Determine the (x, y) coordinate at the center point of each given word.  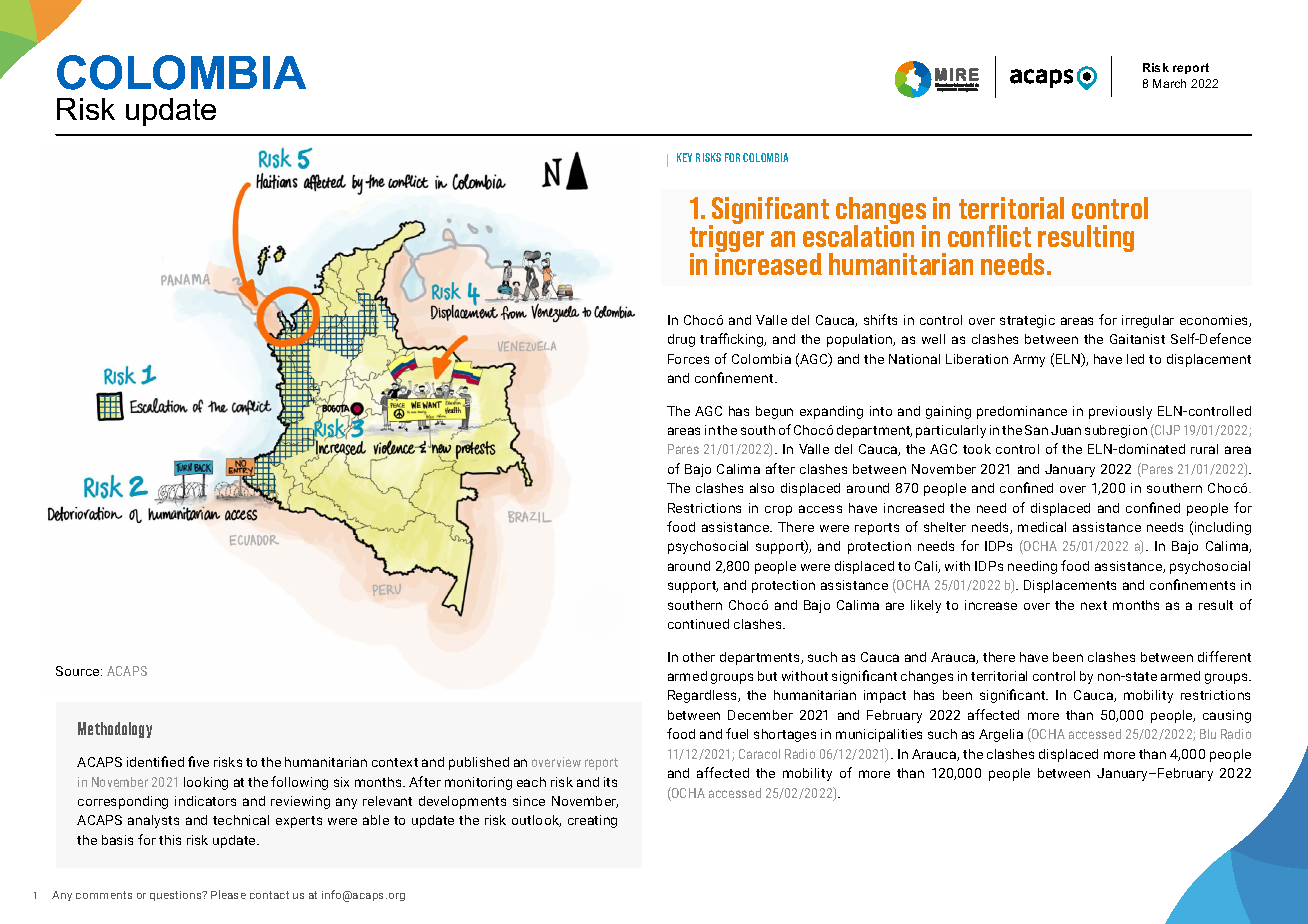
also (762, 488)
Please (228, 894)
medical (1042, 527)
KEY (684, 157)
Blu (1208, 734)
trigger (727, 239)
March (1169, 83)
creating (592, 821)
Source (79, 671)
